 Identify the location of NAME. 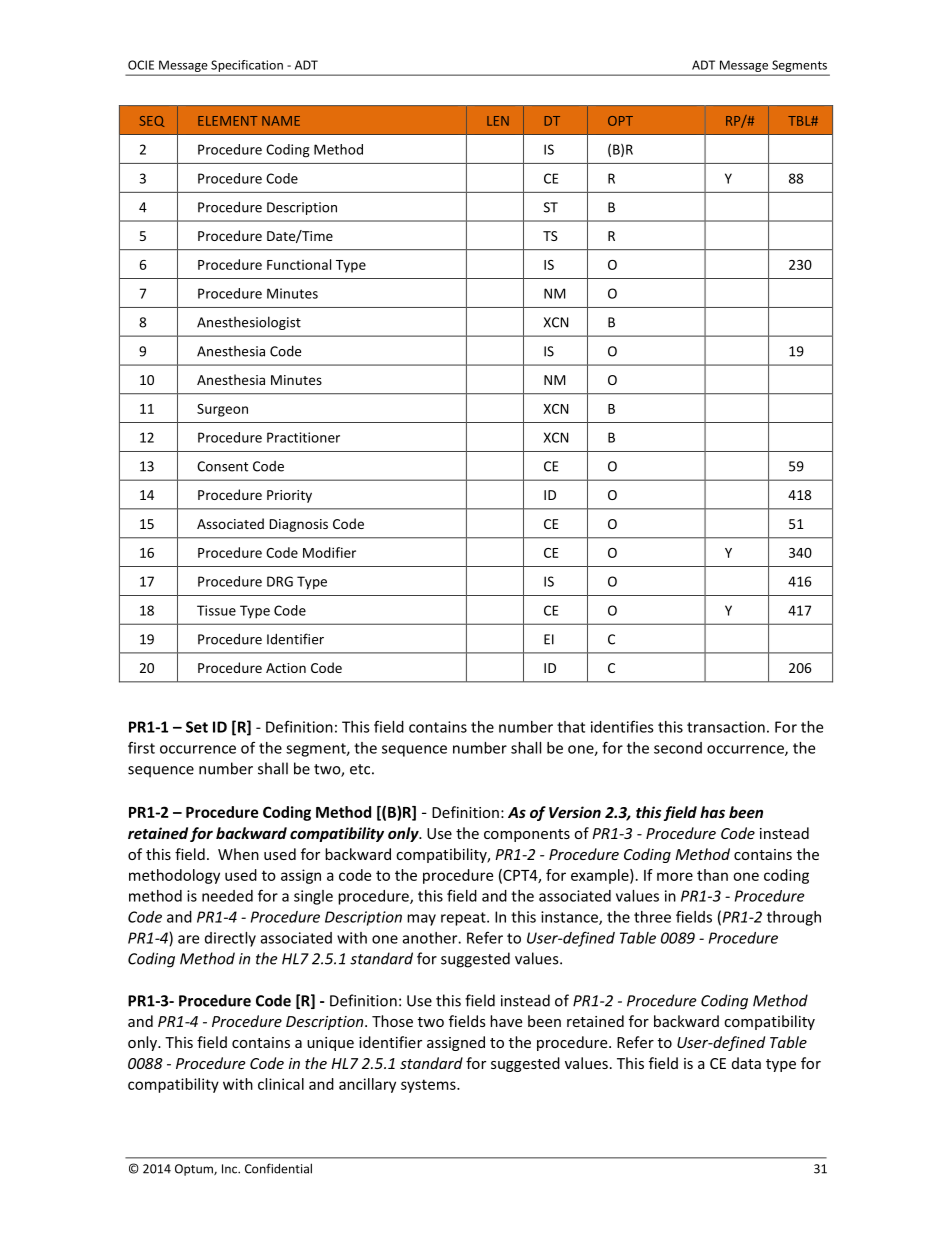
(281, 121).
